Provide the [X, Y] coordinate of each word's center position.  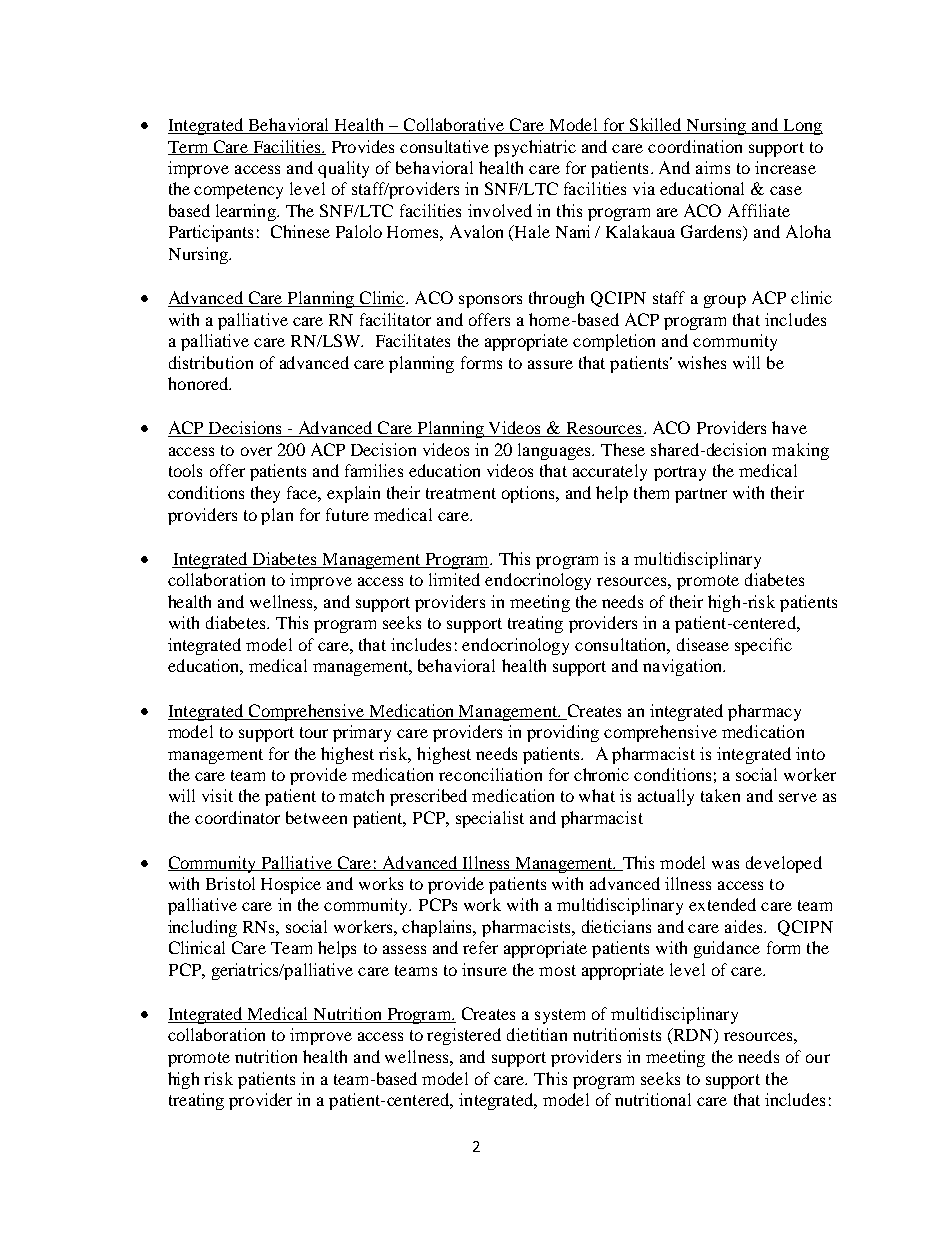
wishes [702, 362]
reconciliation [490, 774]
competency [238, 191]
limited [454, 579]
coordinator [237, 817]
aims [713, 167]
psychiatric [535, 148]
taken [720, 795]
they [265, 494]
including [202, 928]
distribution [211, 362]
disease [703, 644]
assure [550, 364]
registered [464, 1036]
